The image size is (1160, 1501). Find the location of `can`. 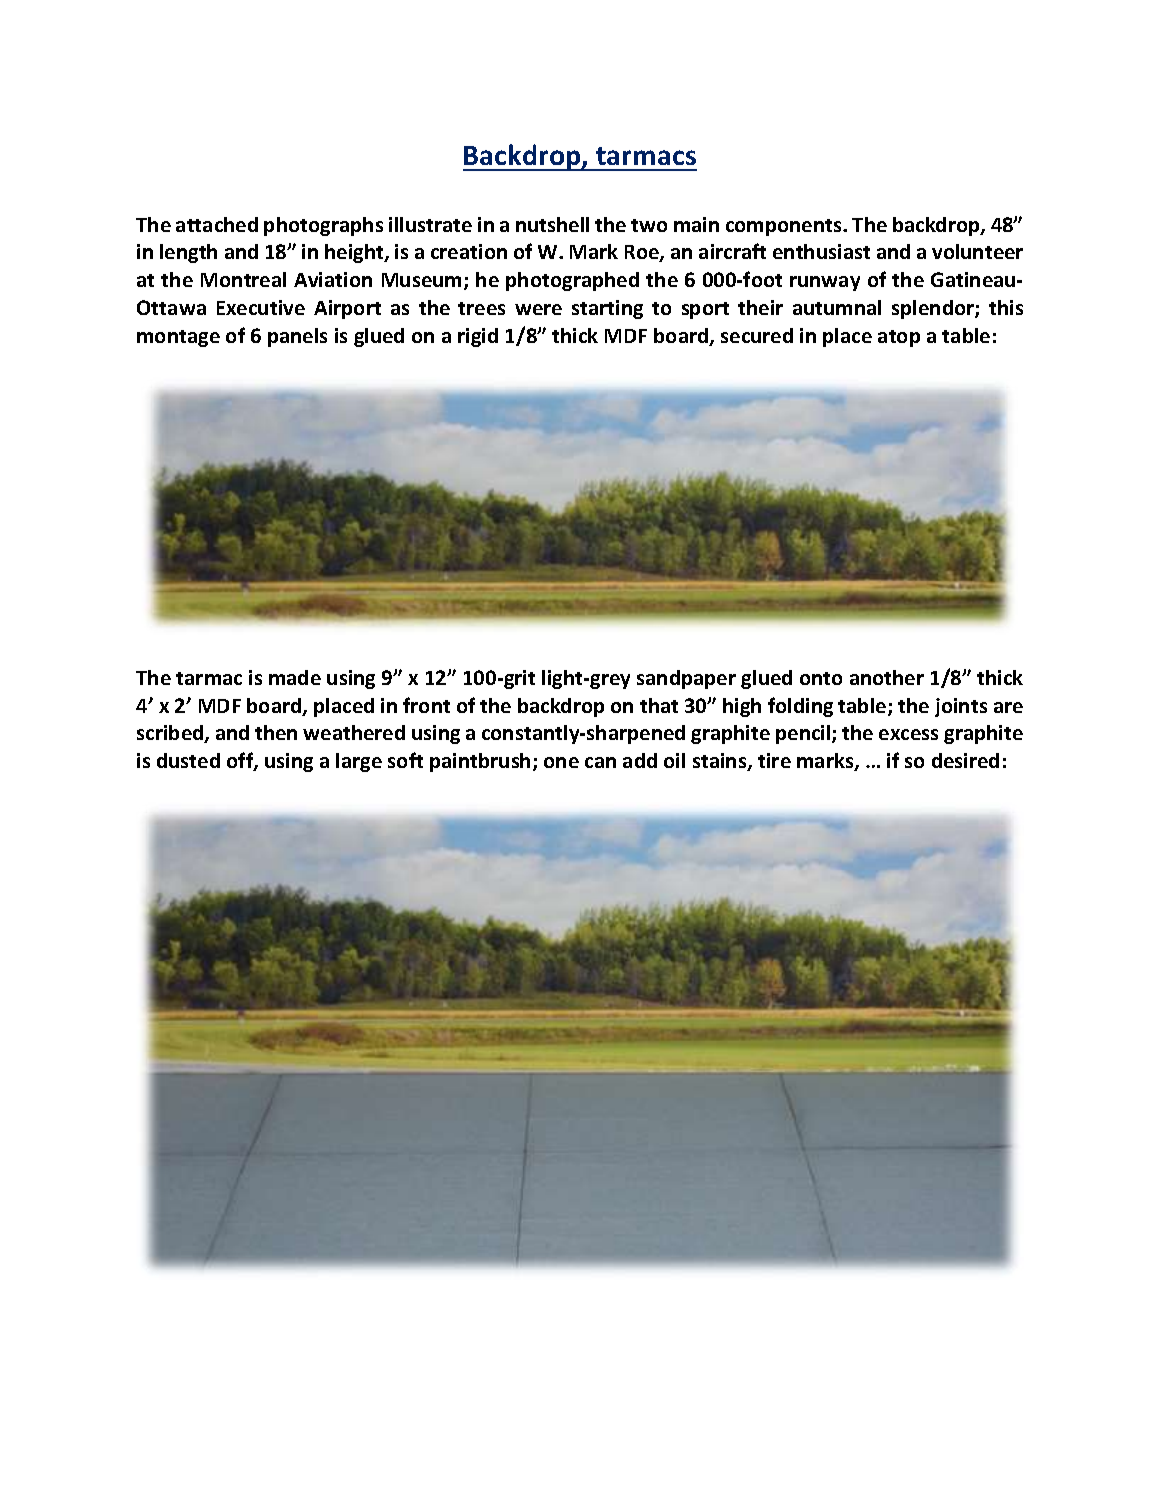

can is located at coordinates (600, 762).
